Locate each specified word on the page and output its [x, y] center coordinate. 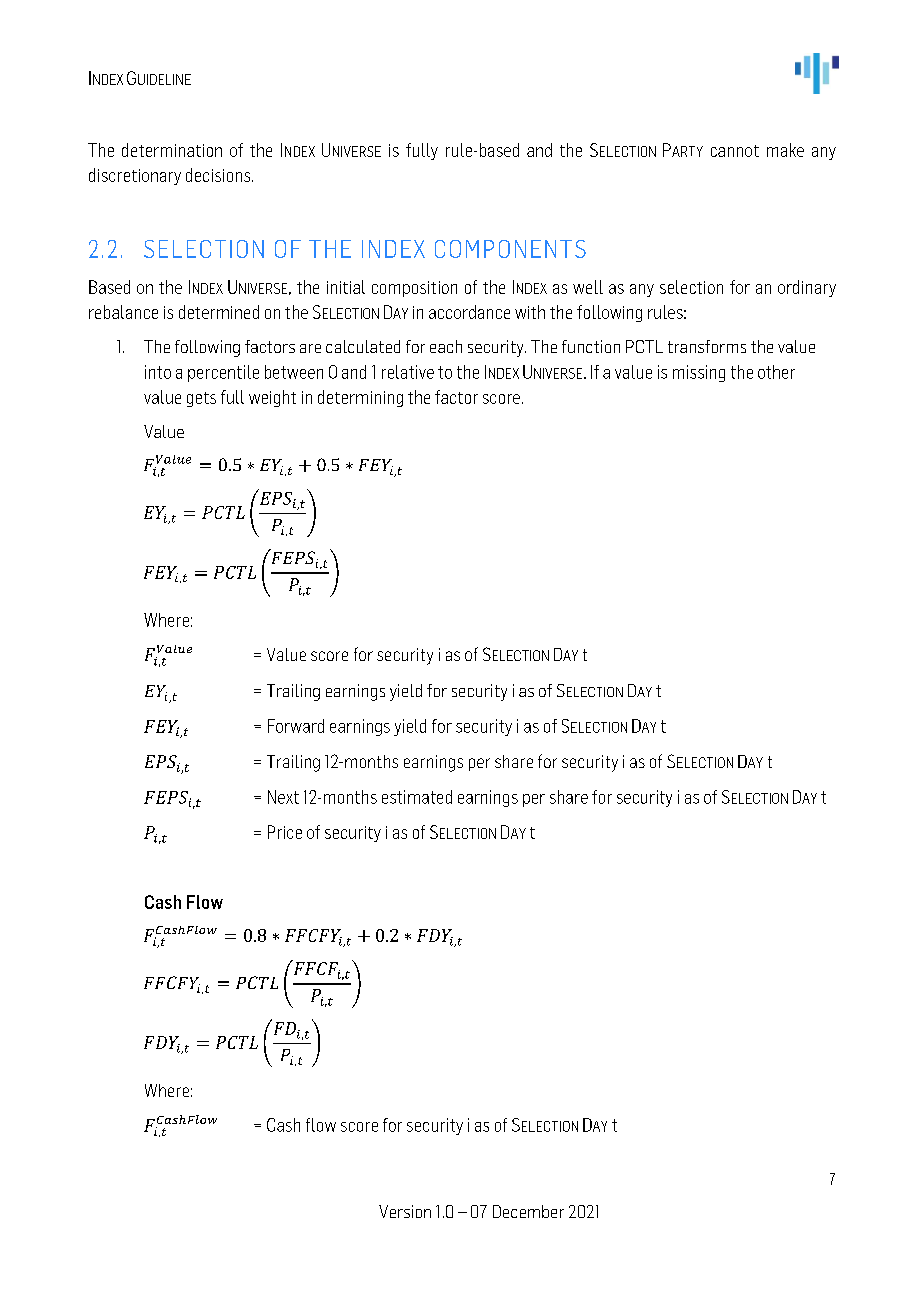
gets [201, 399]
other [776, 372]
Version [405, 1211]
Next [283, 797]
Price [285, 832]
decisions [219, 175]
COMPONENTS [510, 249]
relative [408, 372]
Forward [296, 726]
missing [699, 373]
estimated [417, 797]
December [528, 1211]
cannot [735, 151]
